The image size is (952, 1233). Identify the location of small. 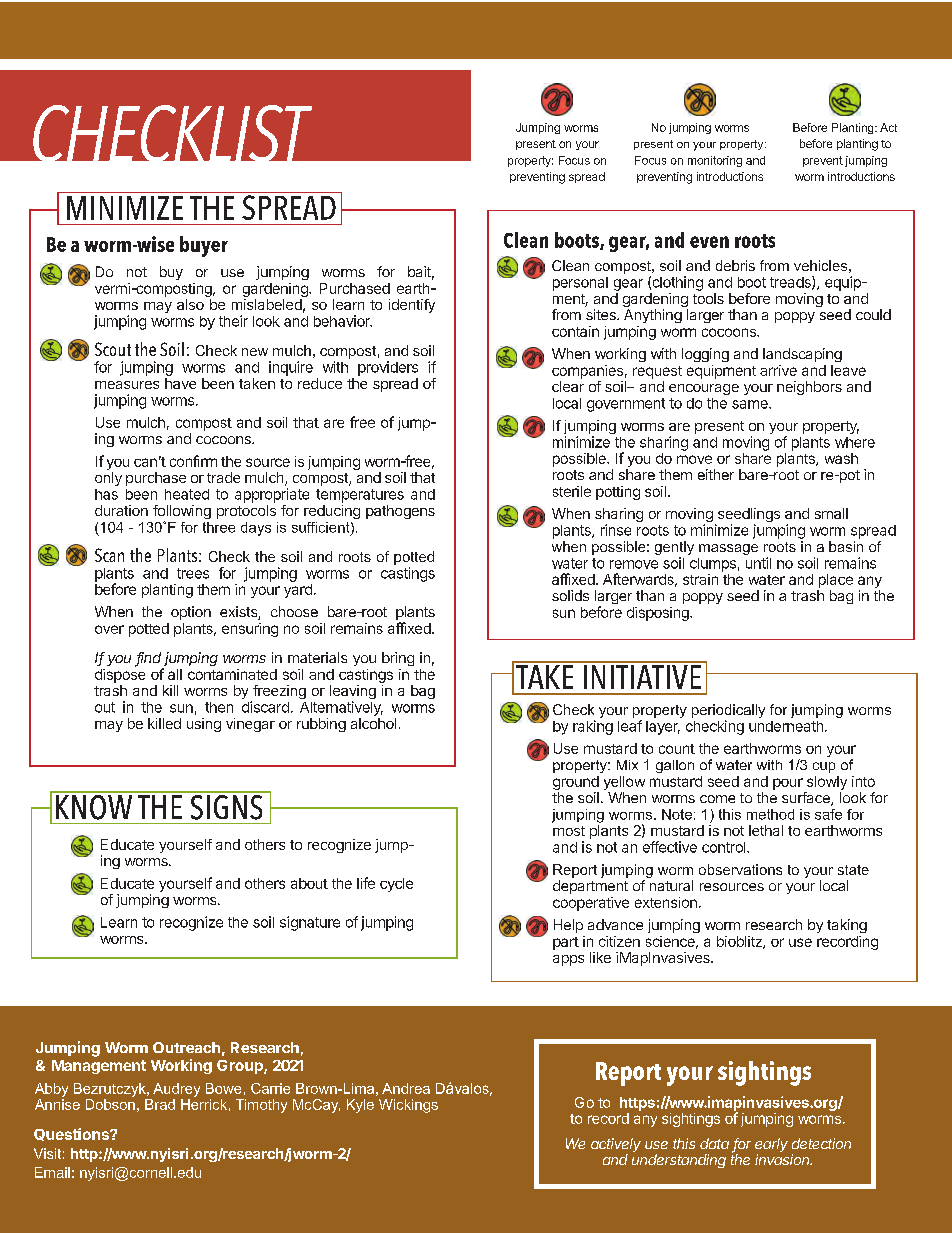
(831, 513).
